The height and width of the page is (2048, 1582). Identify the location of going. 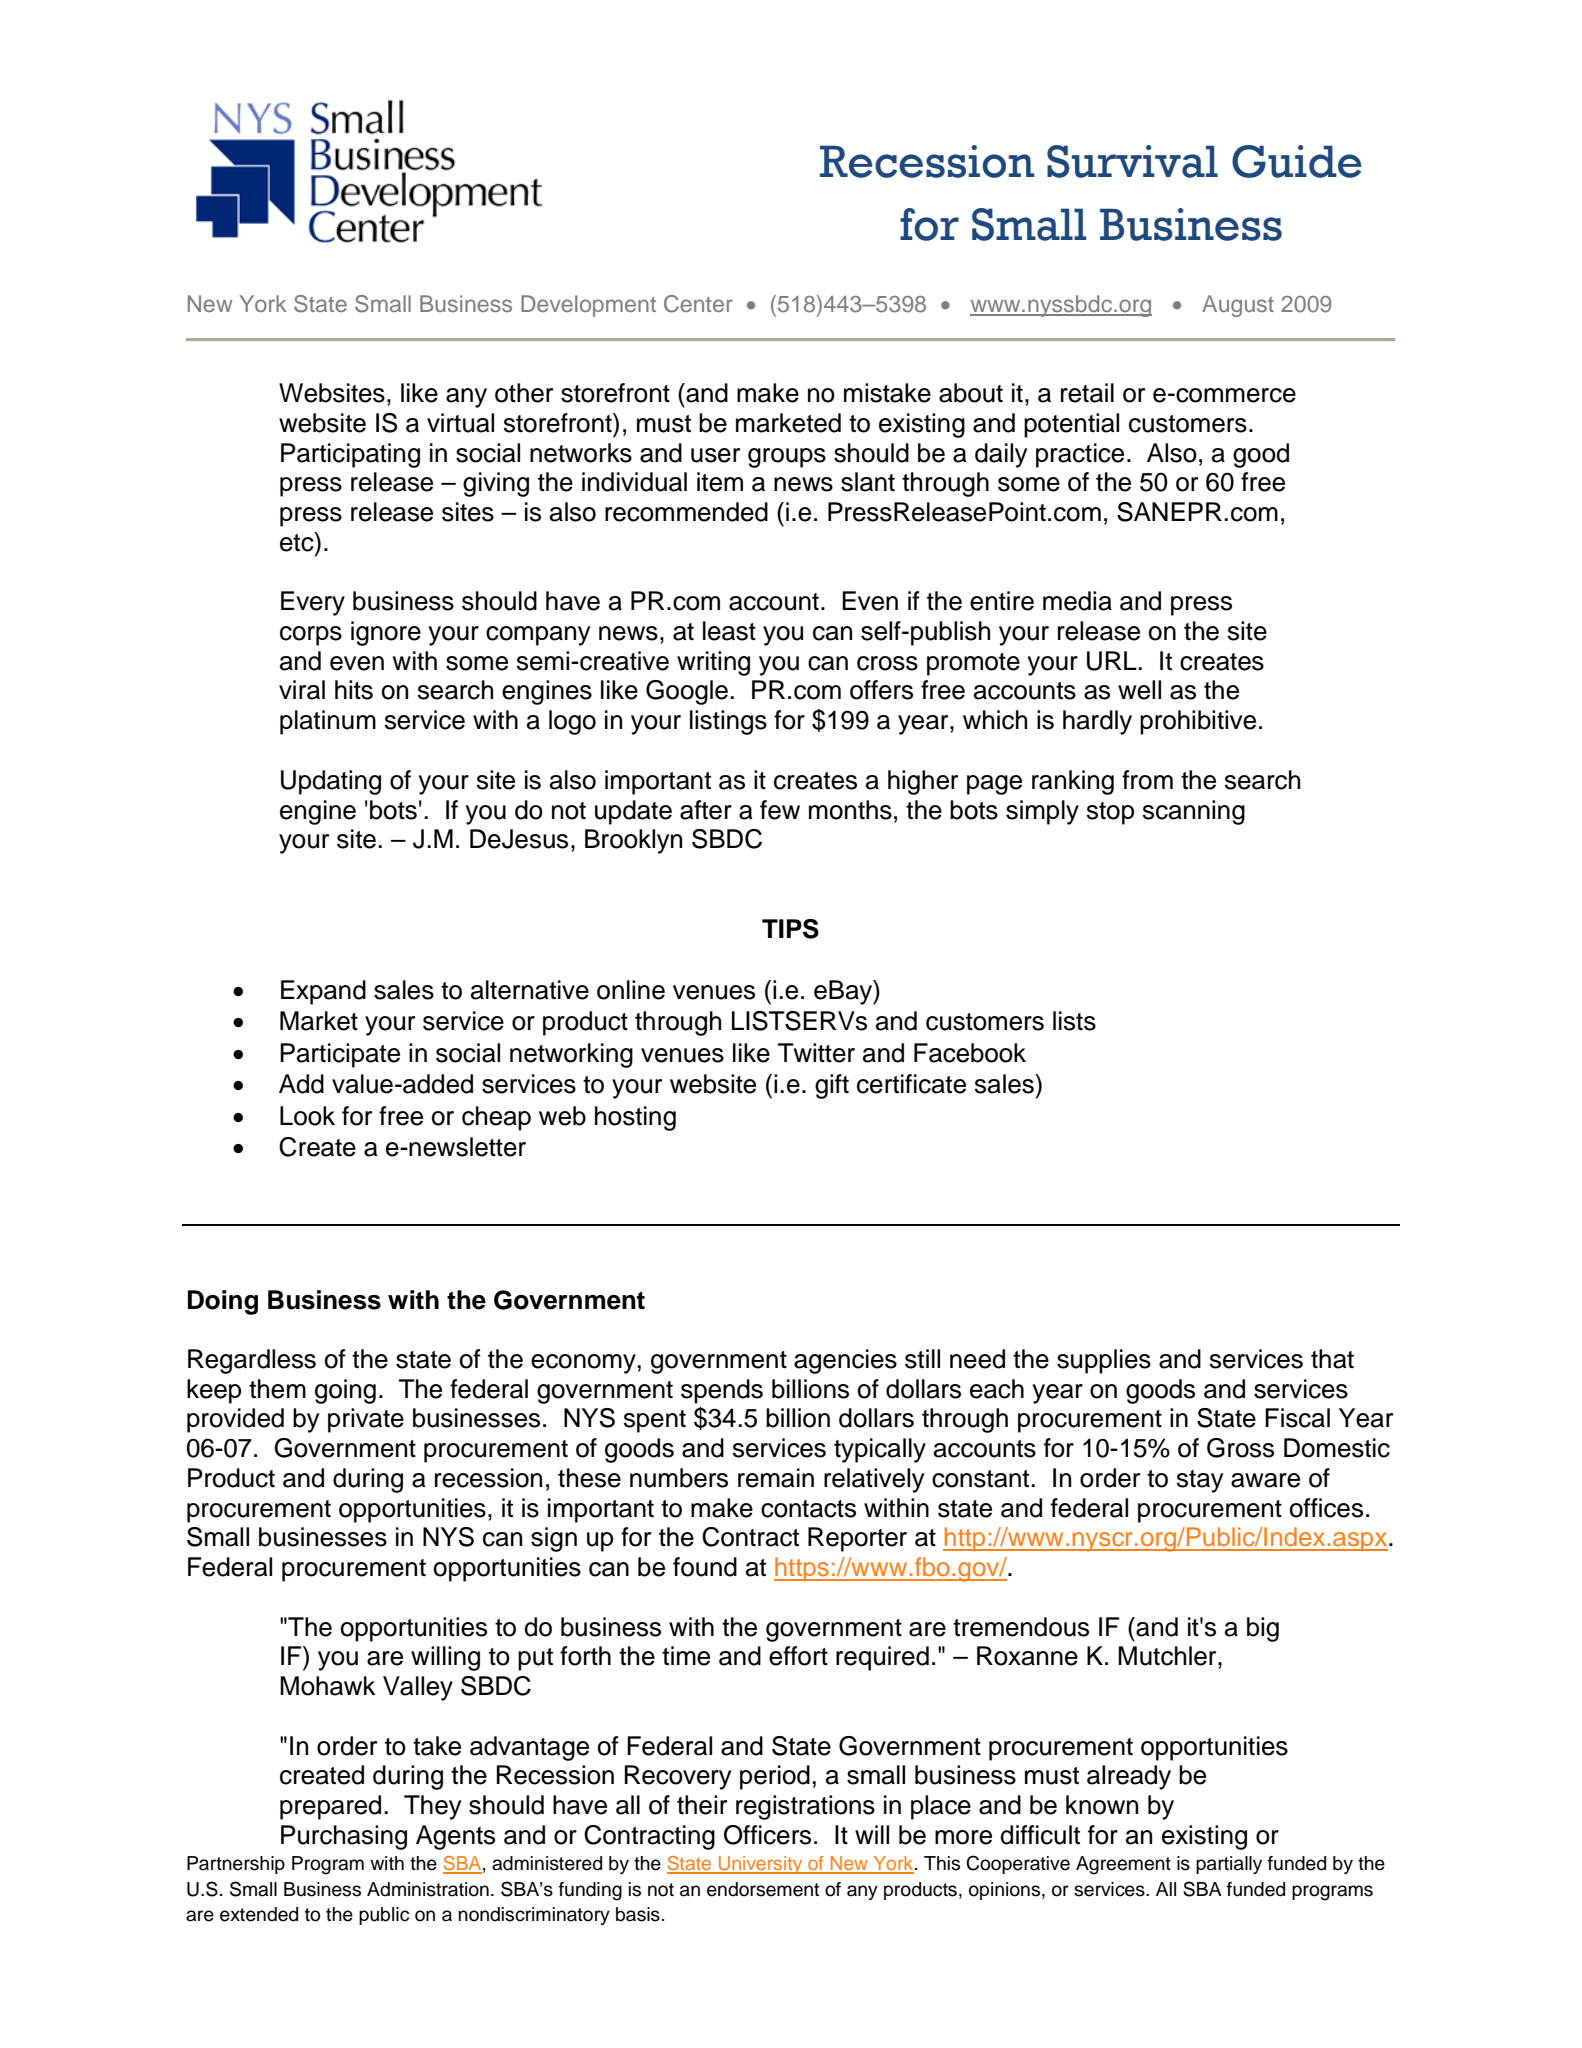
(345, 1391).
